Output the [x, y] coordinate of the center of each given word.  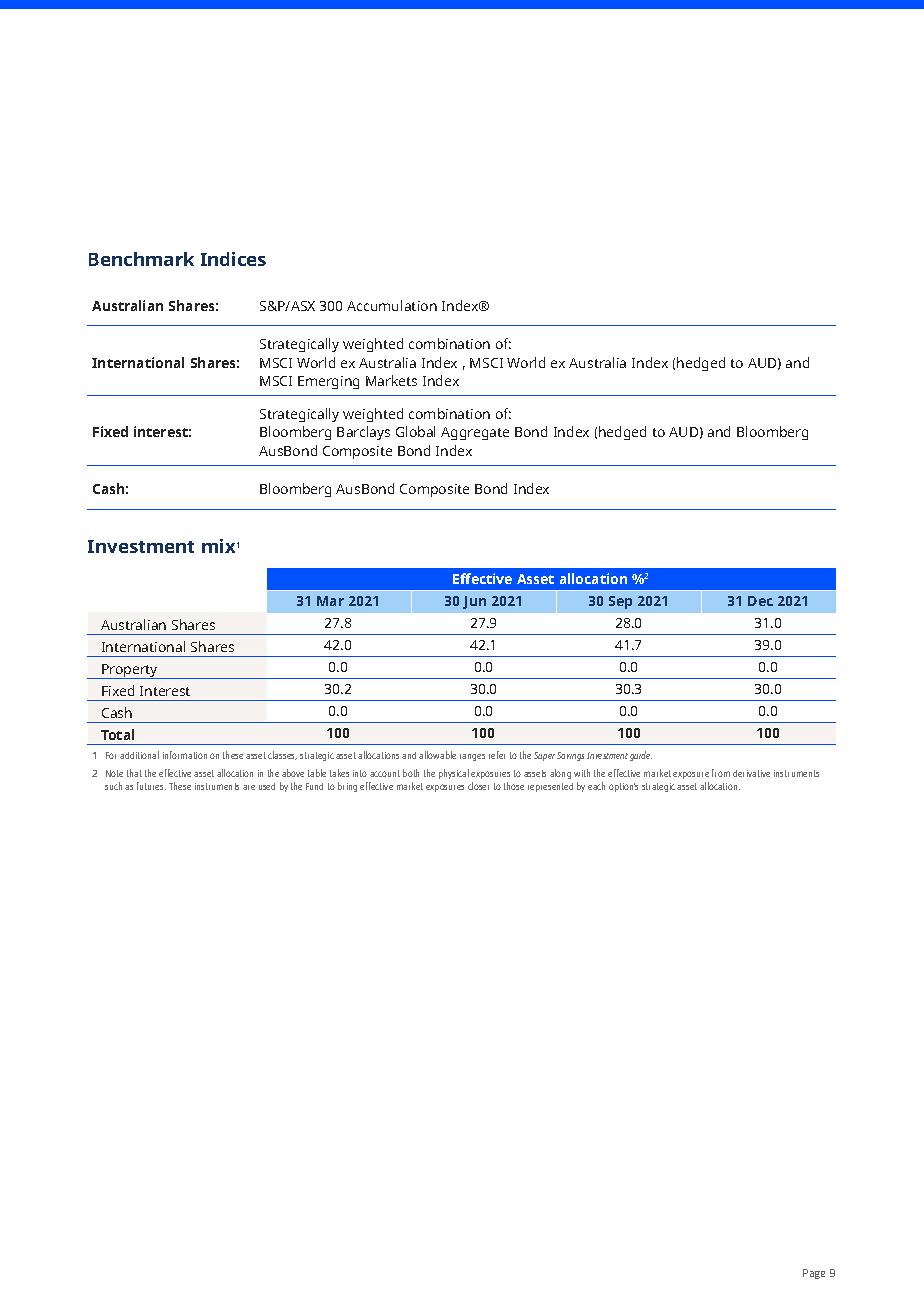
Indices [233, 259]
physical [454, 774]
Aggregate [475, 433]
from [721, 773]
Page [814, 1274]
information [185, 755]
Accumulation [392, 305]
